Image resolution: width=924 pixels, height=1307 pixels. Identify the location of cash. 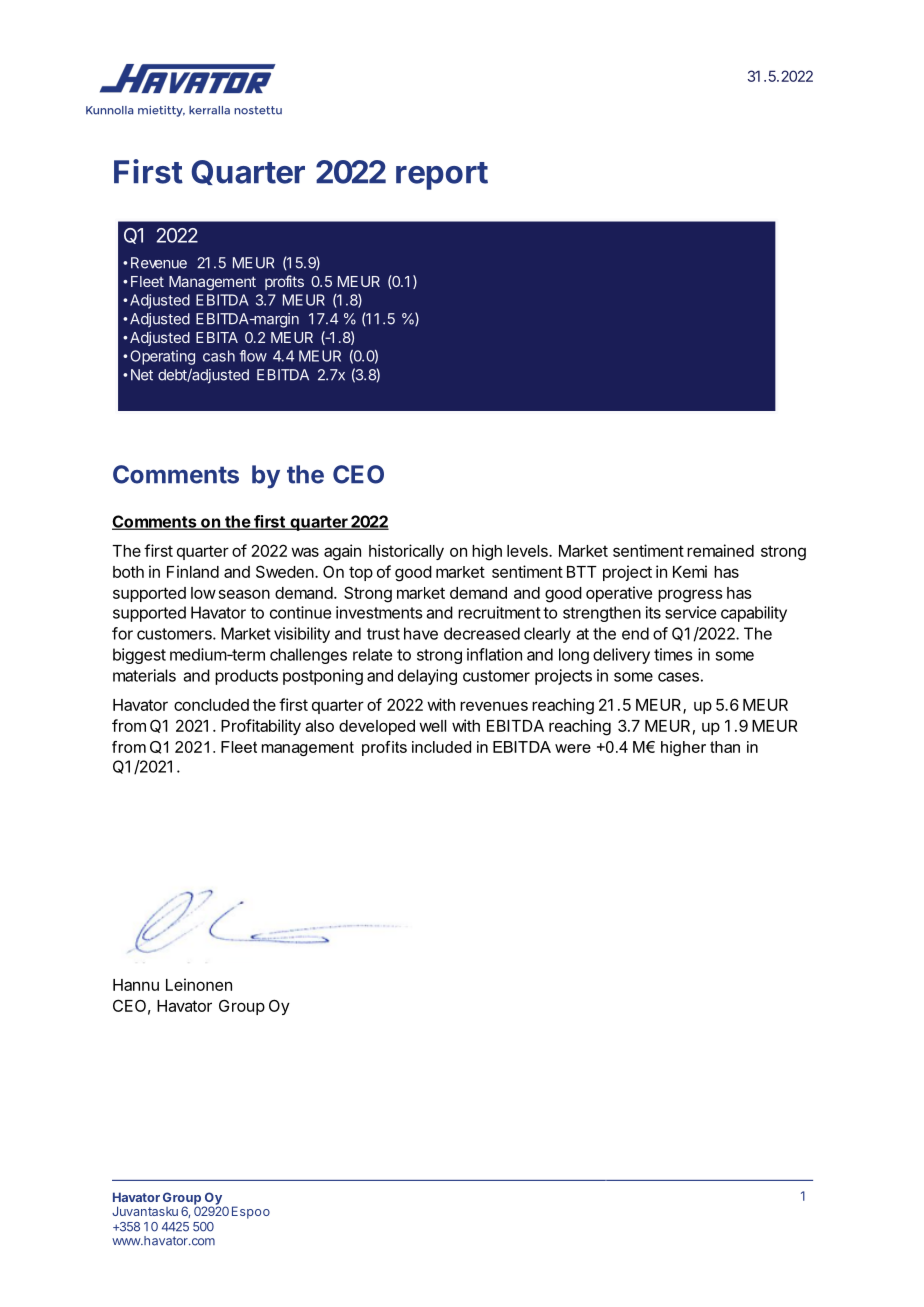
(219, 356).
